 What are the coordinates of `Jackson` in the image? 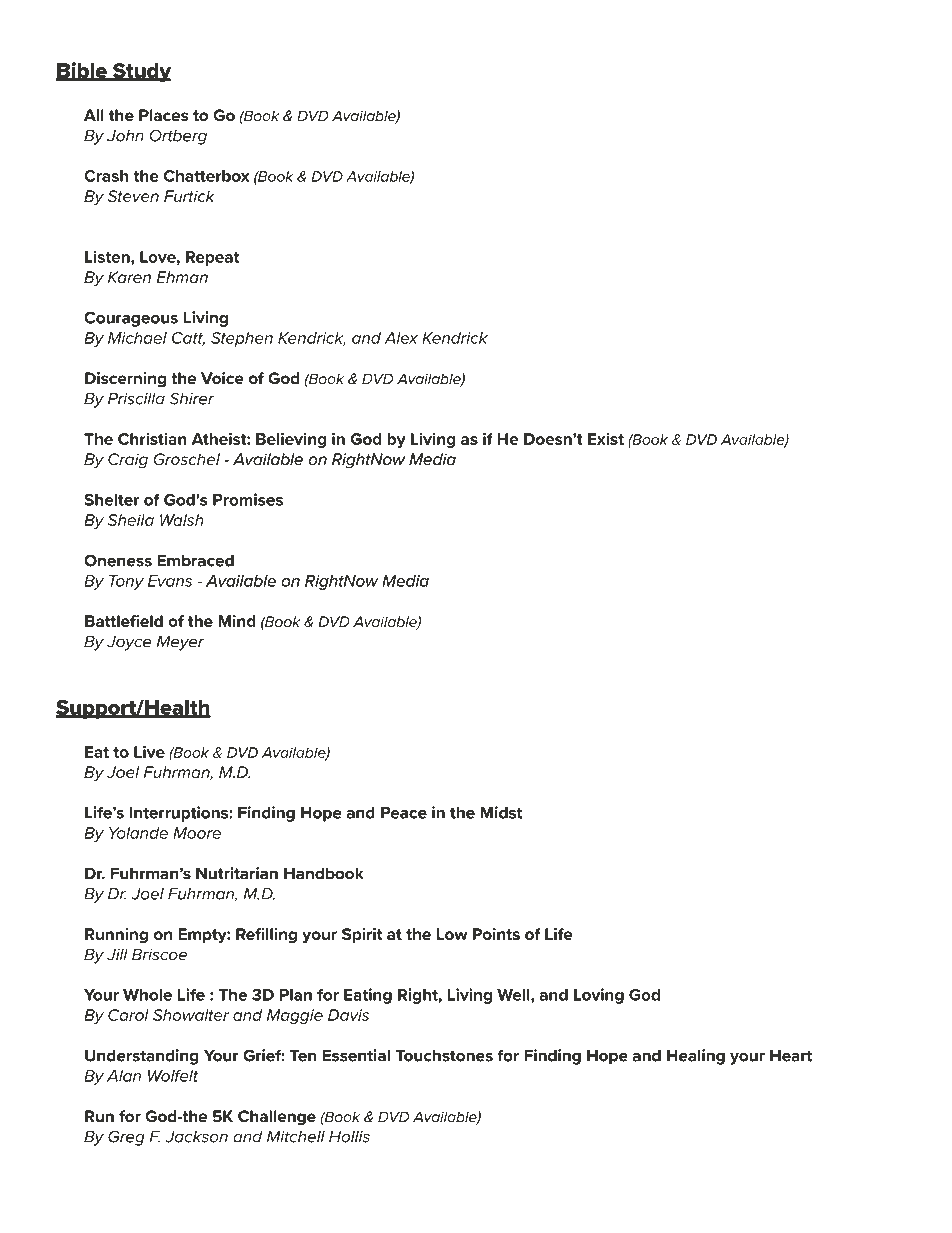 It's located at (197, 1137).
